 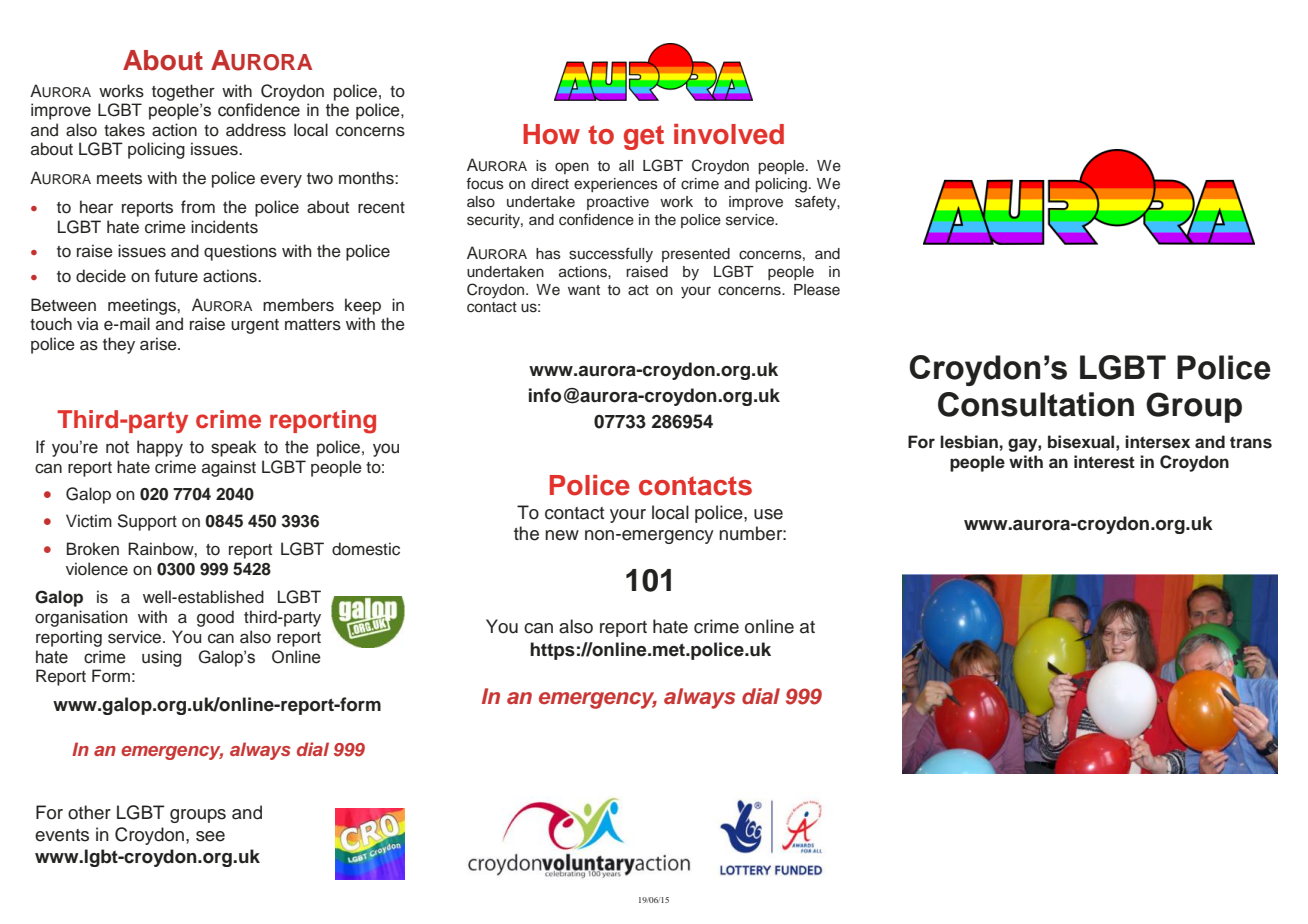 I want to click on see, so click(x=210, y=836).
